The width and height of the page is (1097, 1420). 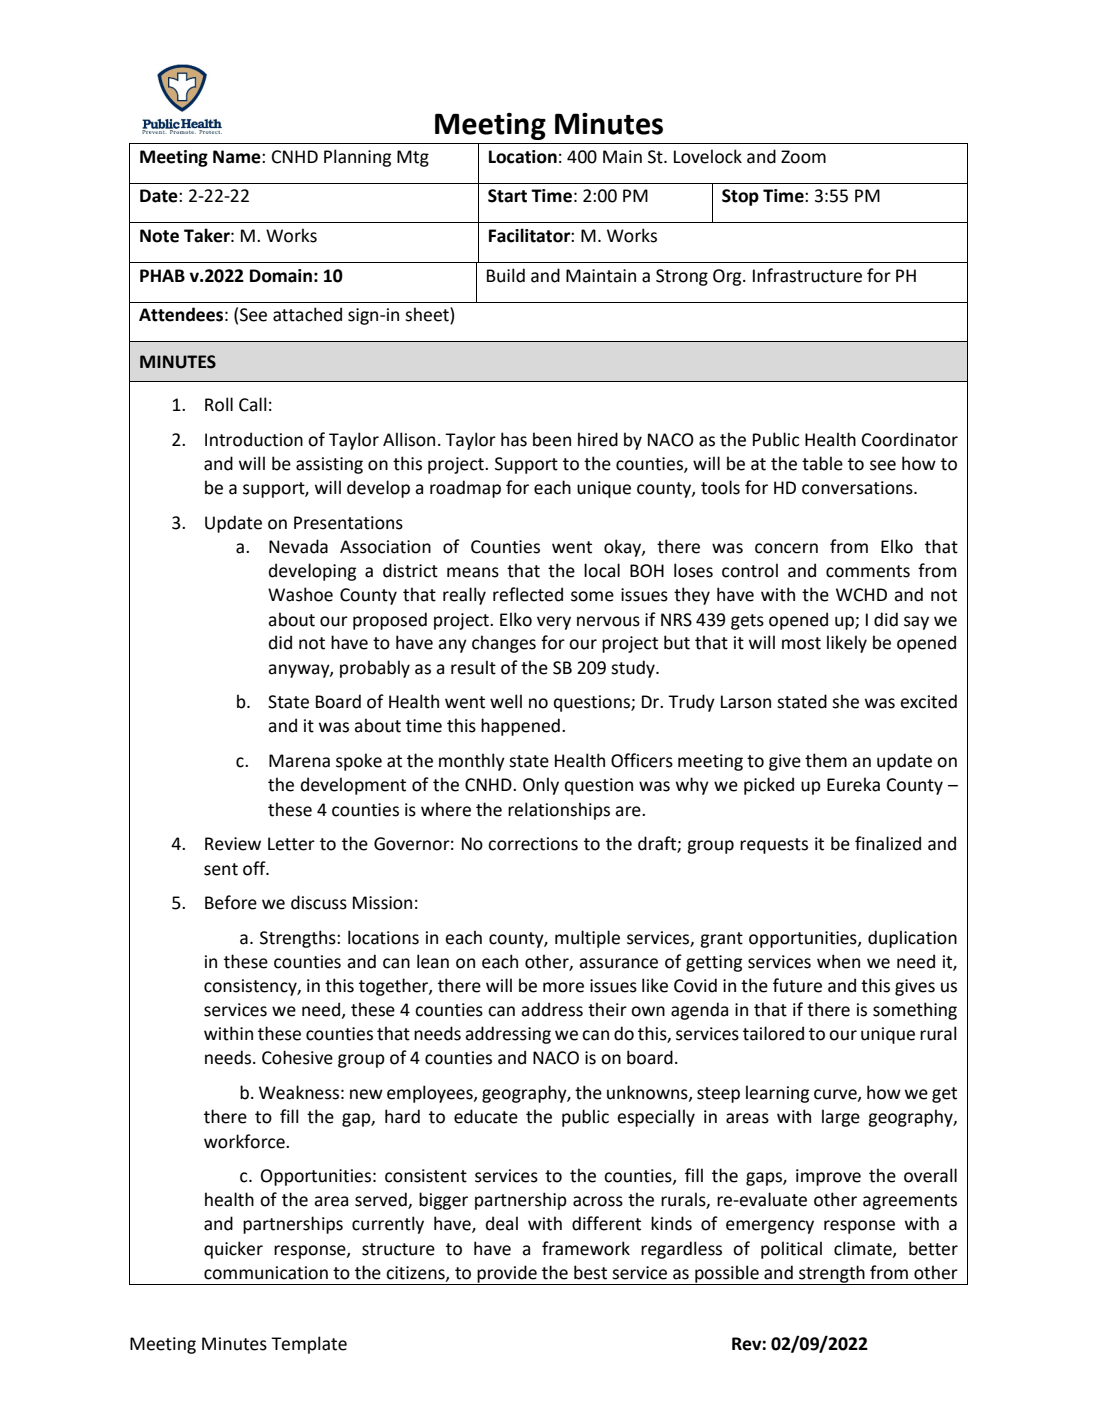 I want to click on multiple, so click(x=587, y=939).
